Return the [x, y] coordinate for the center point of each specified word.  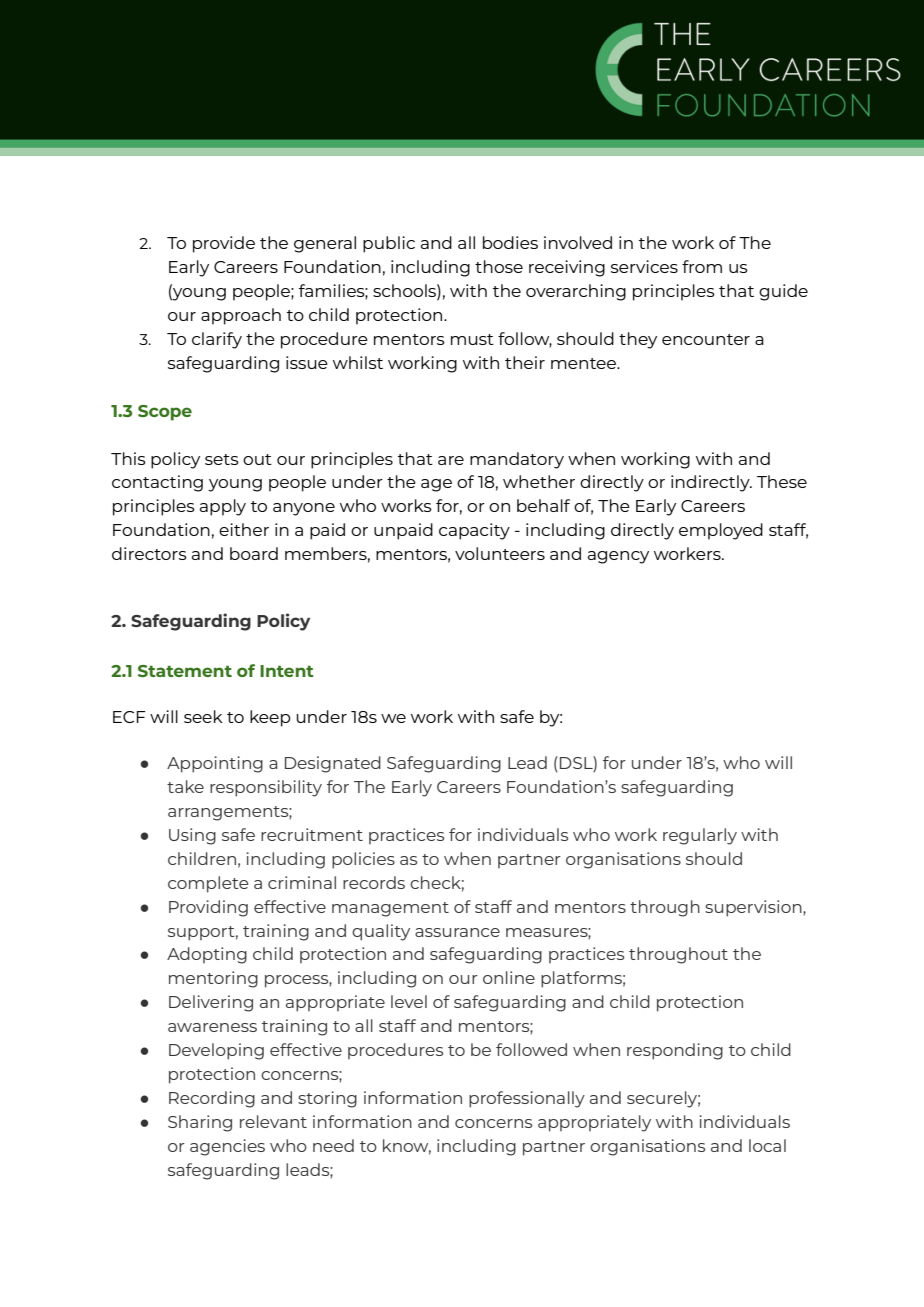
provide [224, 244]
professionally [527, 1099]
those [499, 266]
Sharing [200, 1123]
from [702, 266]
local [767, 1145]
